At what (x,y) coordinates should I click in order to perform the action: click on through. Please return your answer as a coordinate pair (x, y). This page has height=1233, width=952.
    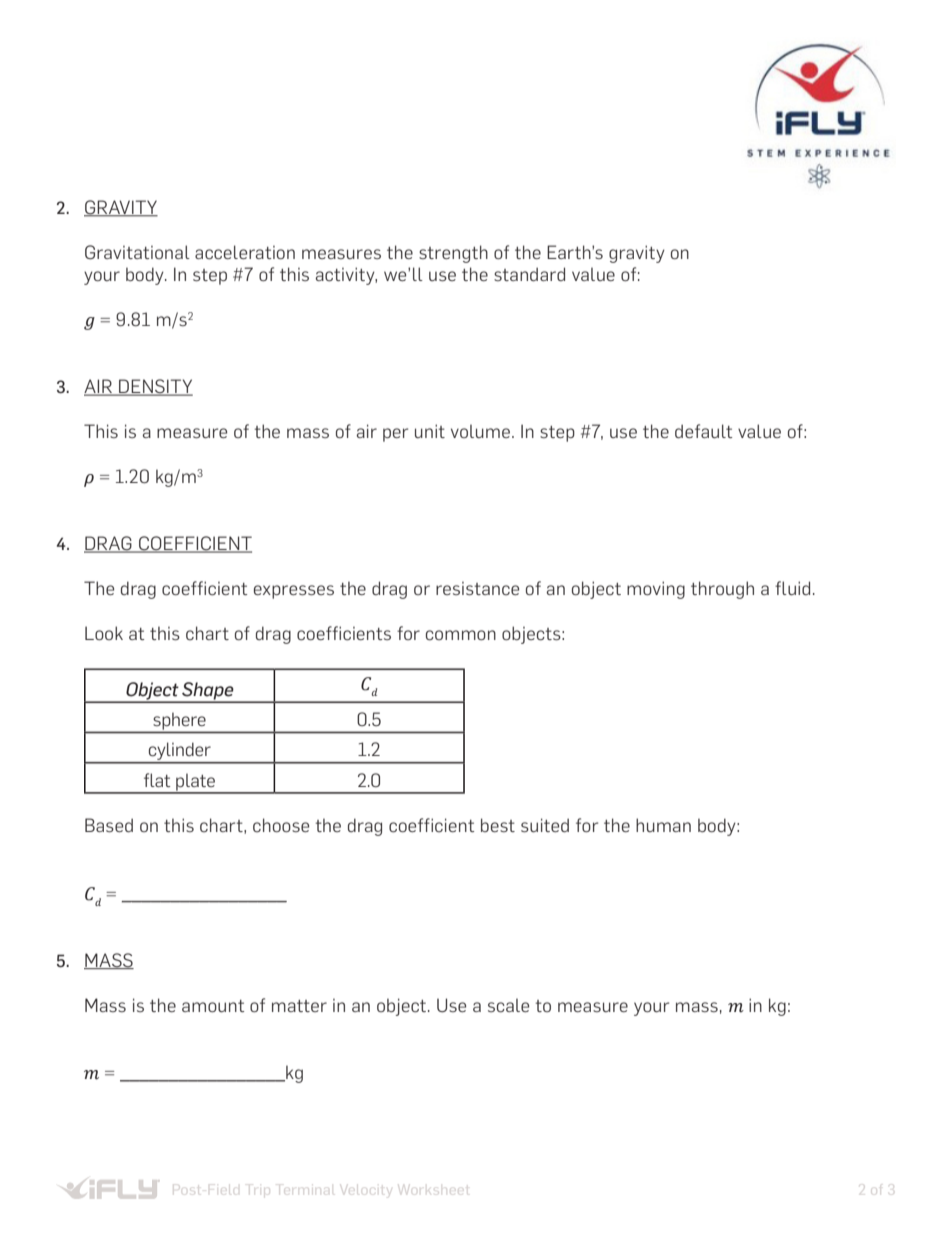
    Looking at the image, I should click on (722, 590).
